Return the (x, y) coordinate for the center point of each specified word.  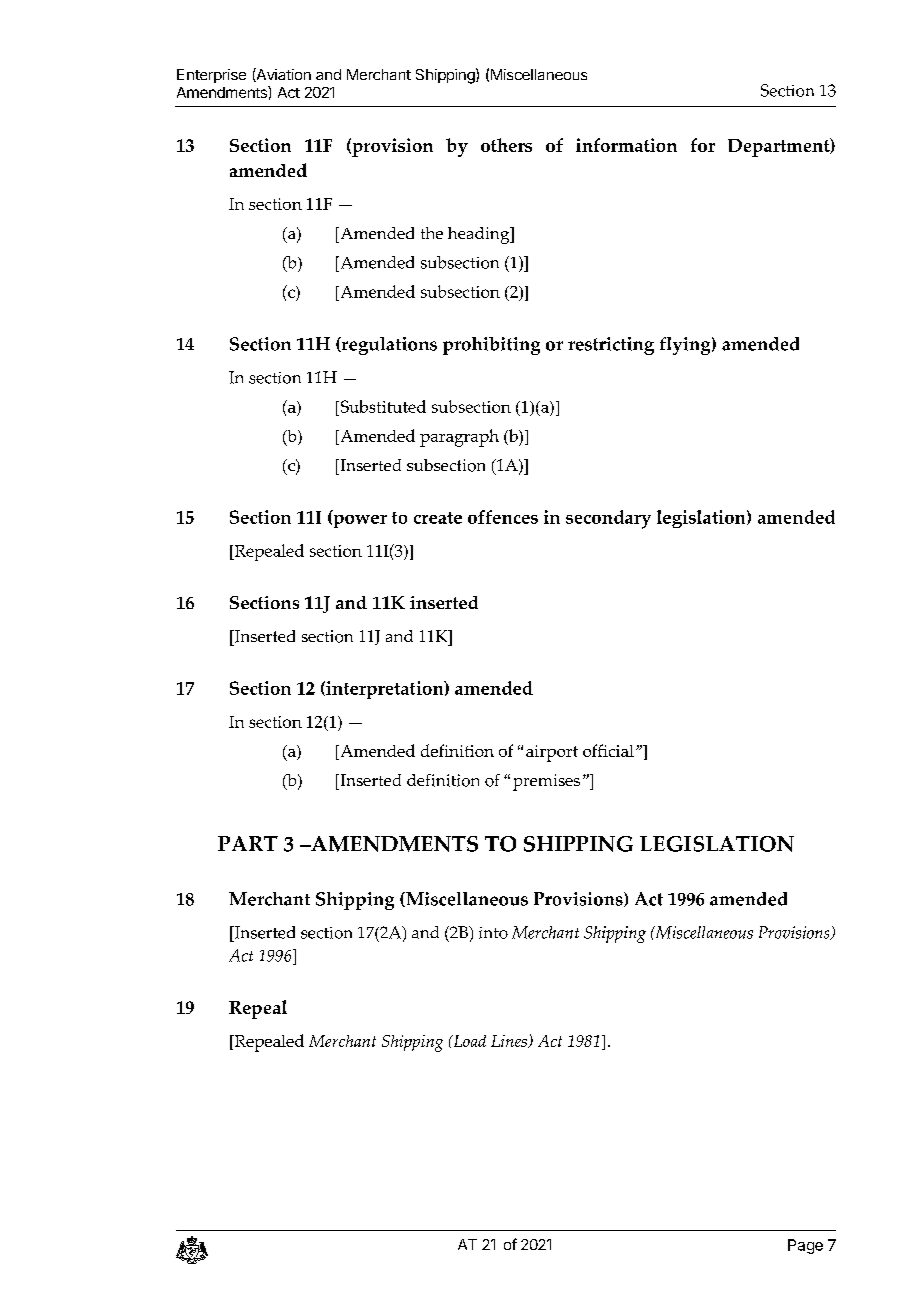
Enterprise (211, 76)
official (608, 750)
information (626, 145)
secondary (608, 519)
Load (468, 1041)
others (506, 145)
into (493, 933)
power (359, 521)
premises (546, 782)
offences (503, 517)
